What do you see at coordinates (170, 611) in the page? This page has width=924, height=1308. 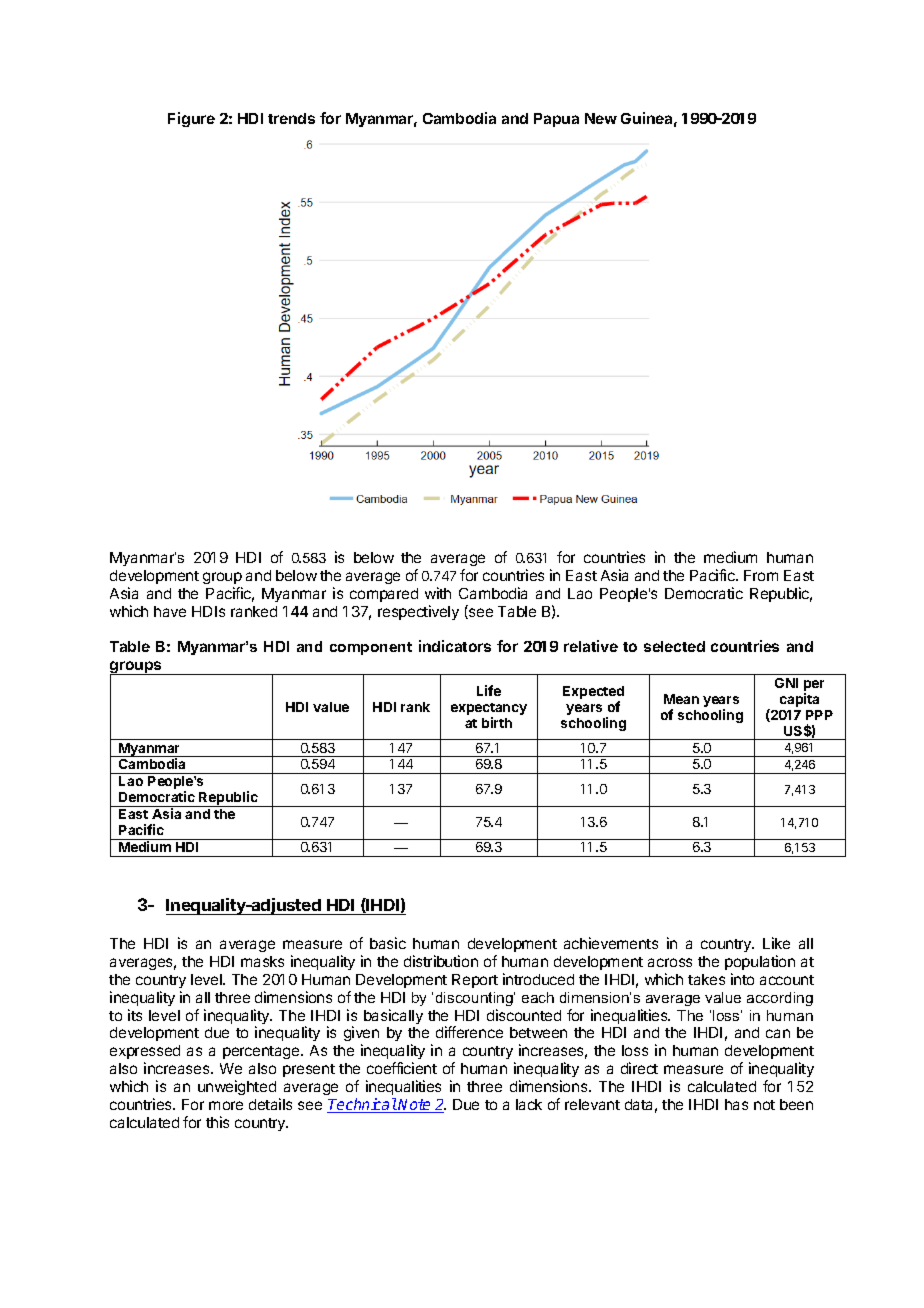 I see `have` at bounding box center [170, 611].
